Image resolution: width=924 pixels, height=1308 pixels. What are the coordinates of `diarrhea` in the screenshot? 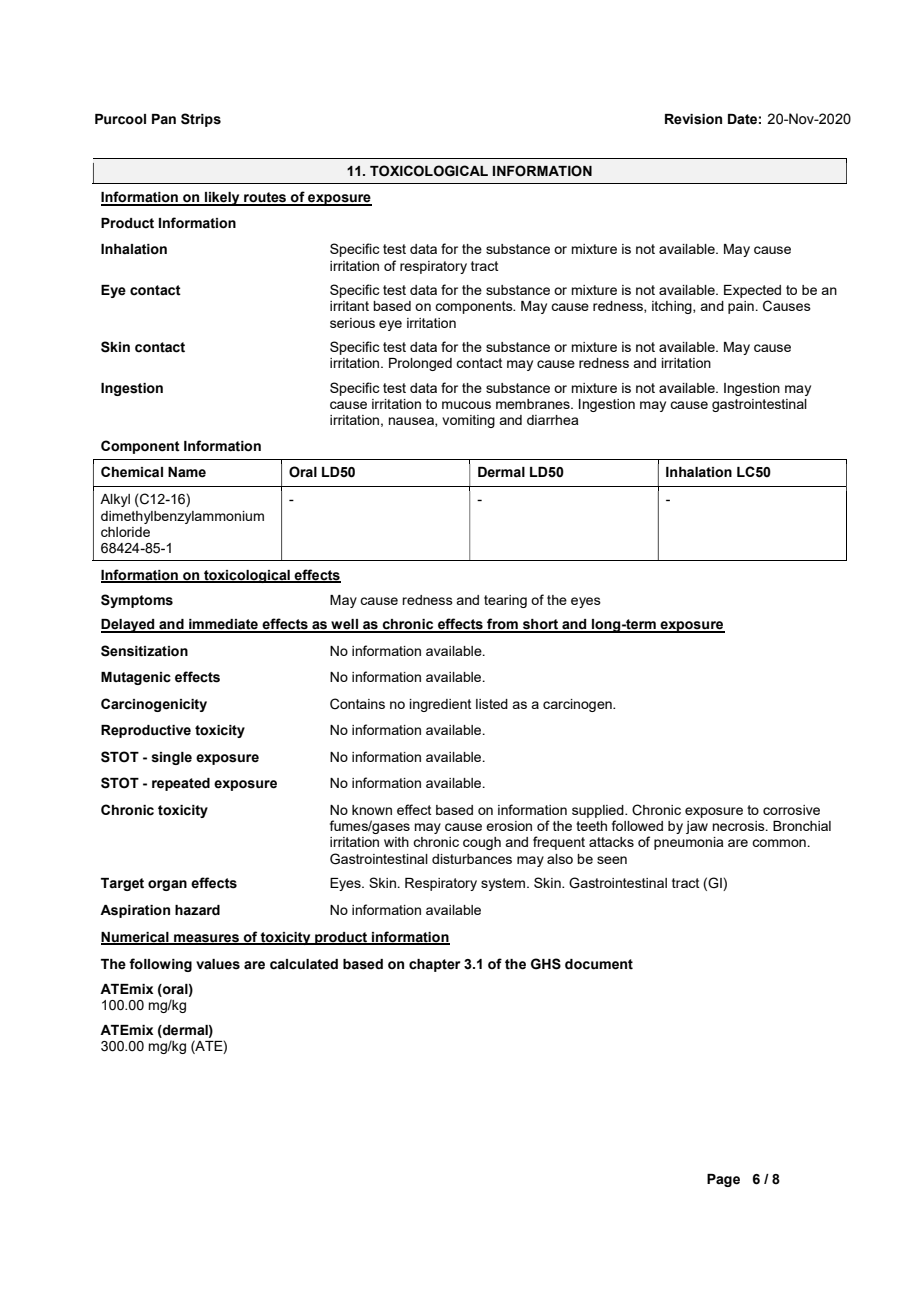 It's located at (552, 420).
